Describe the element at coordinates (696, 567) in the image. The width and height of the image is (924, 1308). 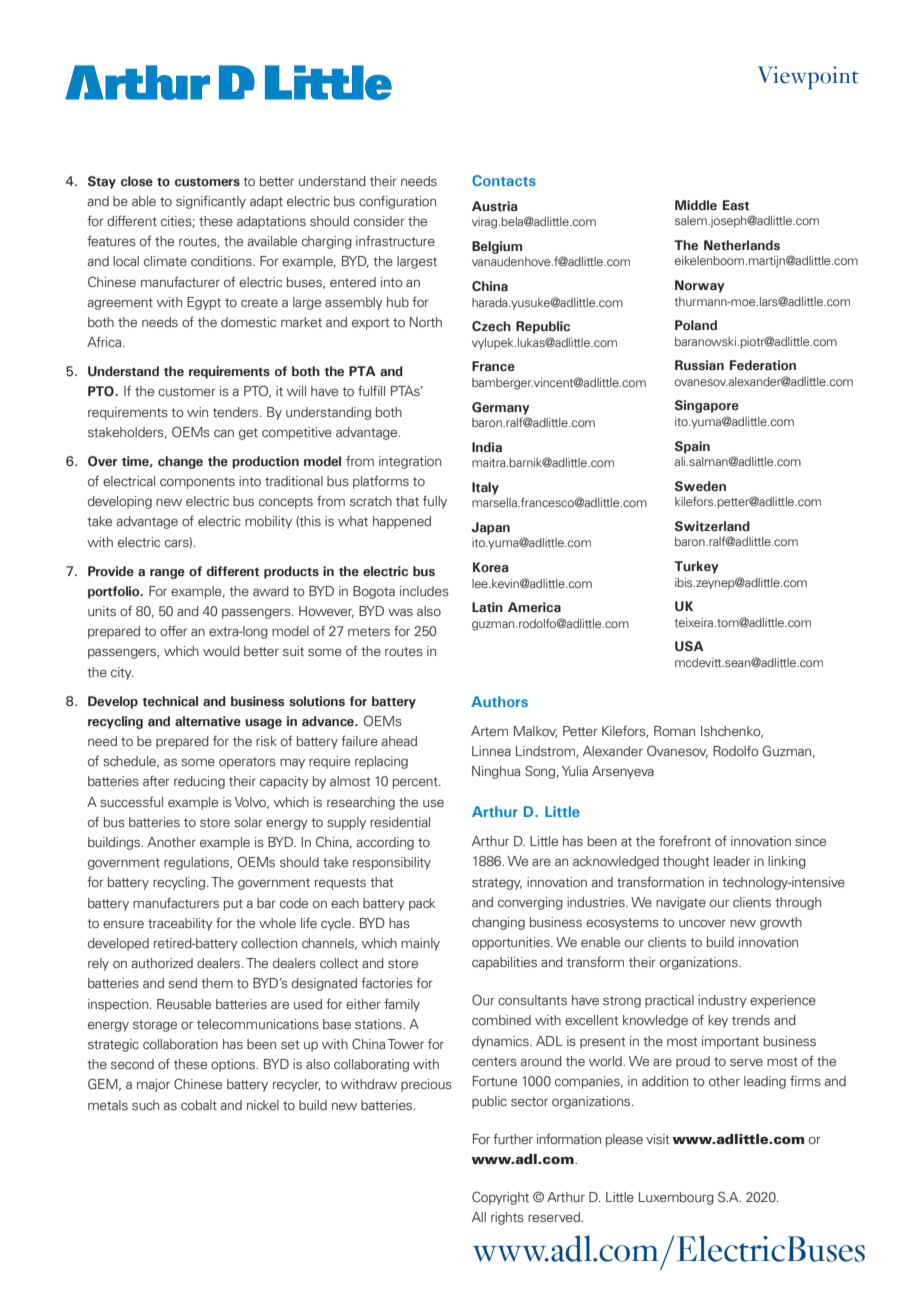
I see `Turkey` at that location.
